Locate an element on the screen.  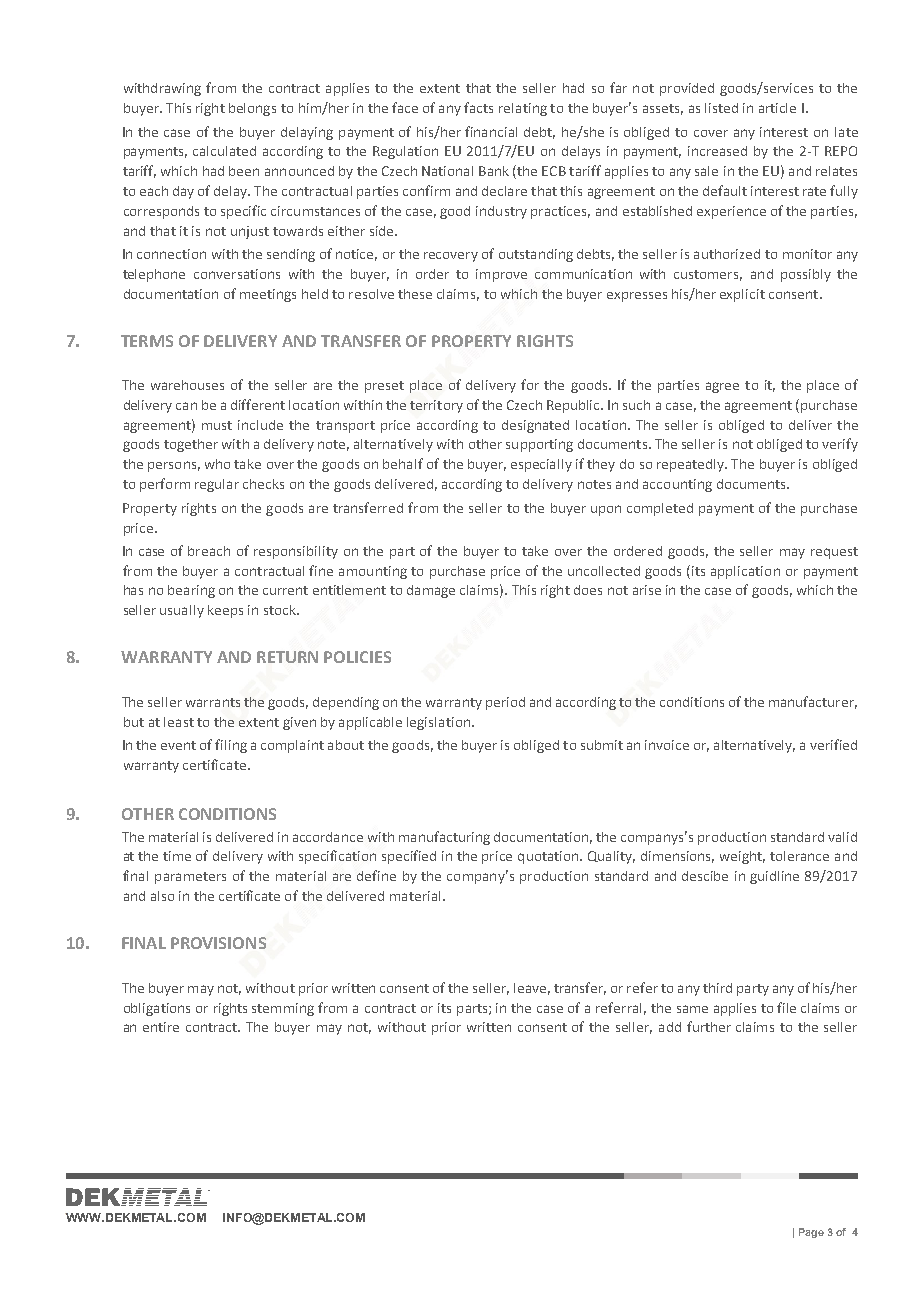
entire is located at coordinates (161, 1027).
